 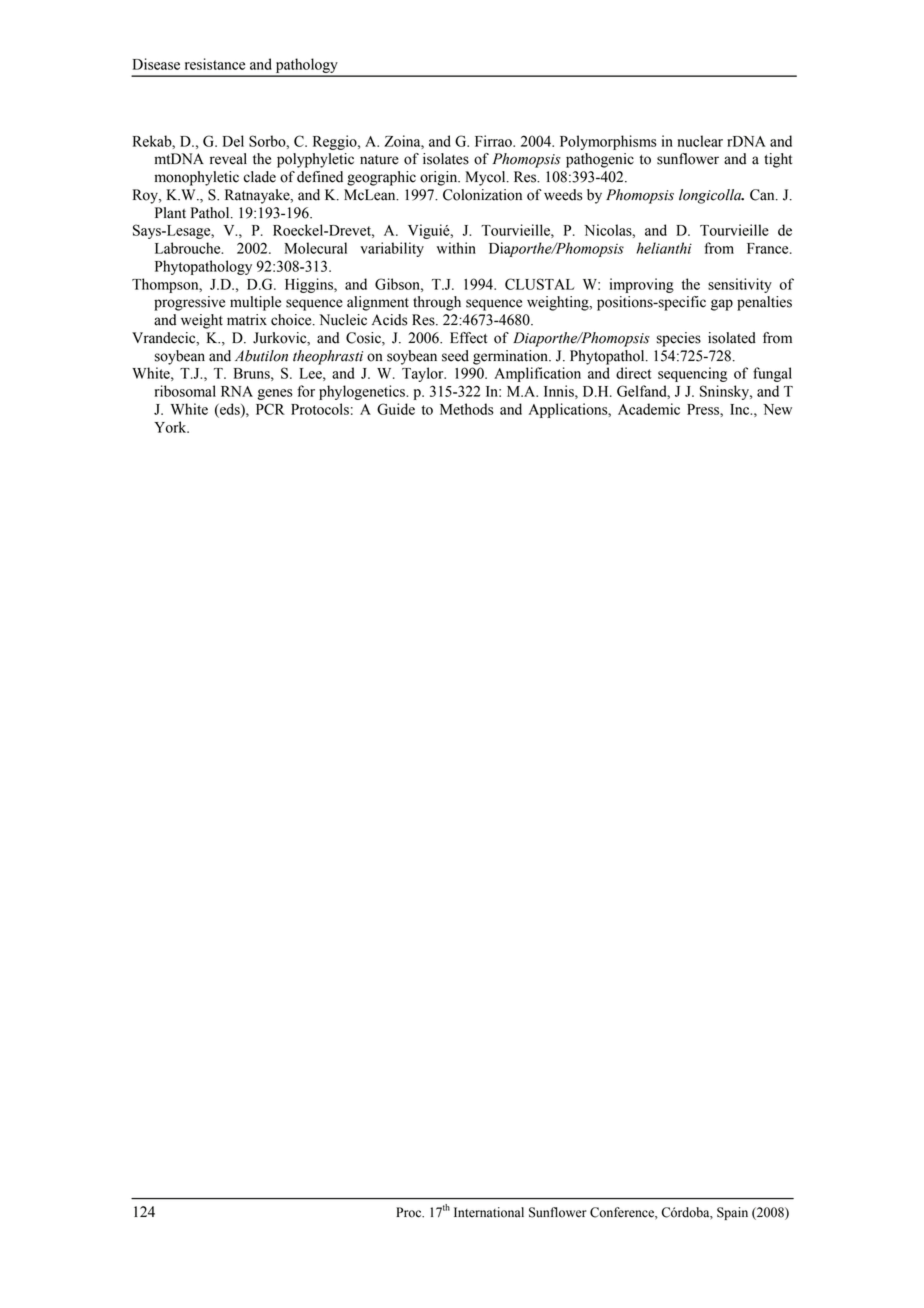 What do you see at coordinates (692, 374) in the image?
I see `sequencing` at bounding box center [692, 374].
